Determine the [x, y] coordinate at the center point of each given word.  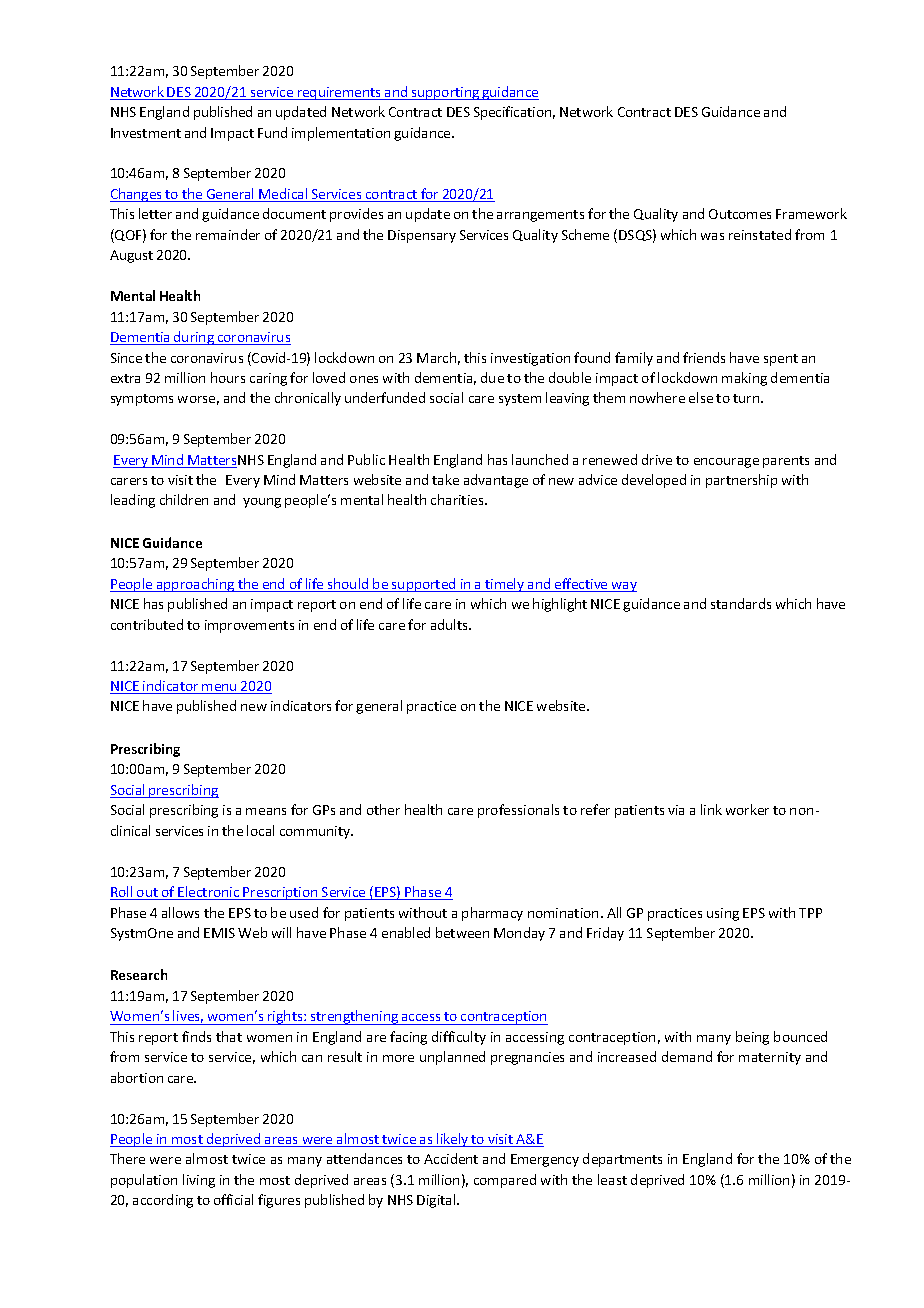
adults [451, 624]
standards [741, 603]
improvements [249, 626]
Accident [451, 1158]
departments [622, 1160]
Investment [146, 133]
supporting [445, 93]
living [199, 1181]
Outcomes [740, 214]
